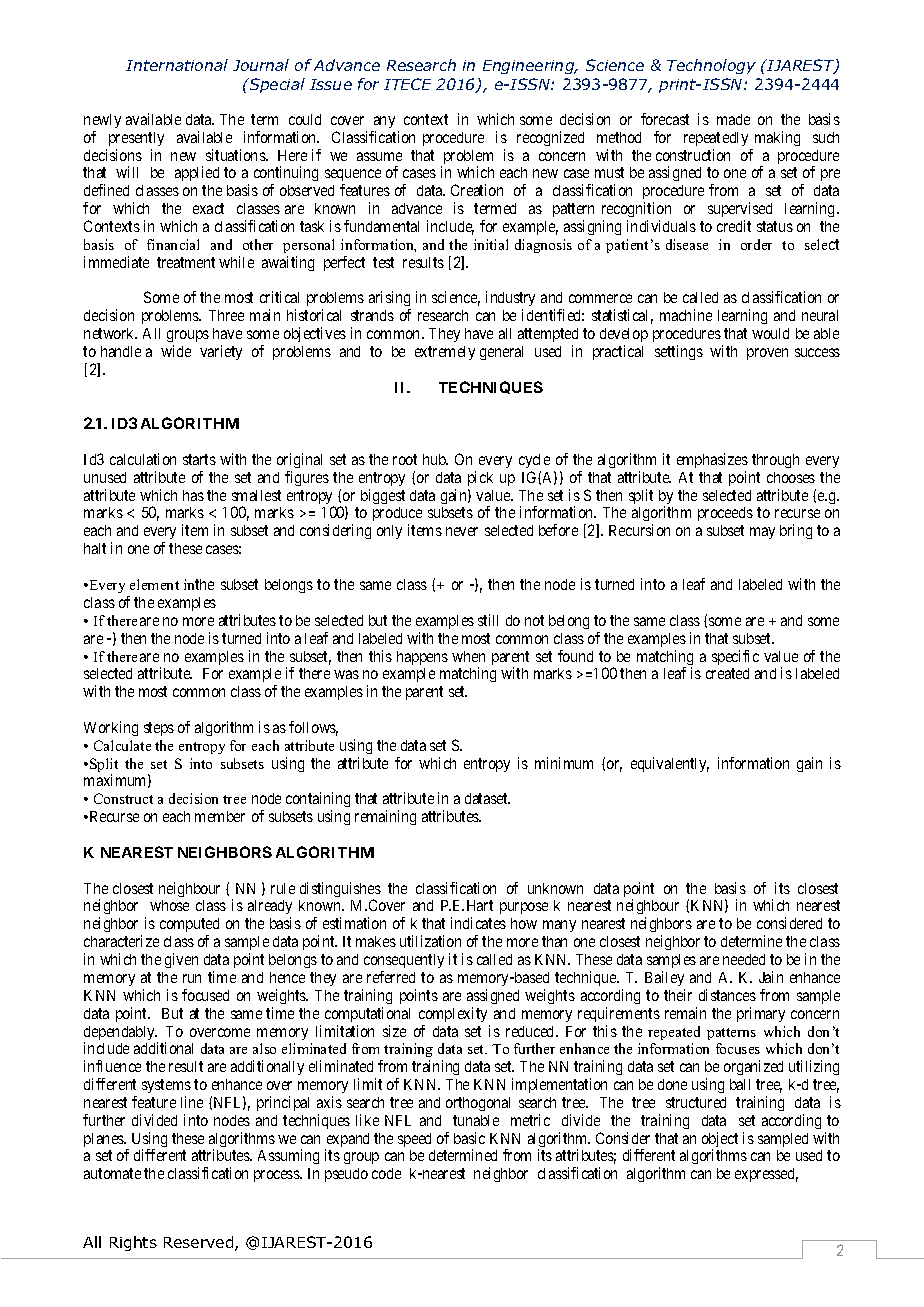 Image resolution: width=924 pixels, height=1307 pixels. I want to click on computed, so click(189, 927).
